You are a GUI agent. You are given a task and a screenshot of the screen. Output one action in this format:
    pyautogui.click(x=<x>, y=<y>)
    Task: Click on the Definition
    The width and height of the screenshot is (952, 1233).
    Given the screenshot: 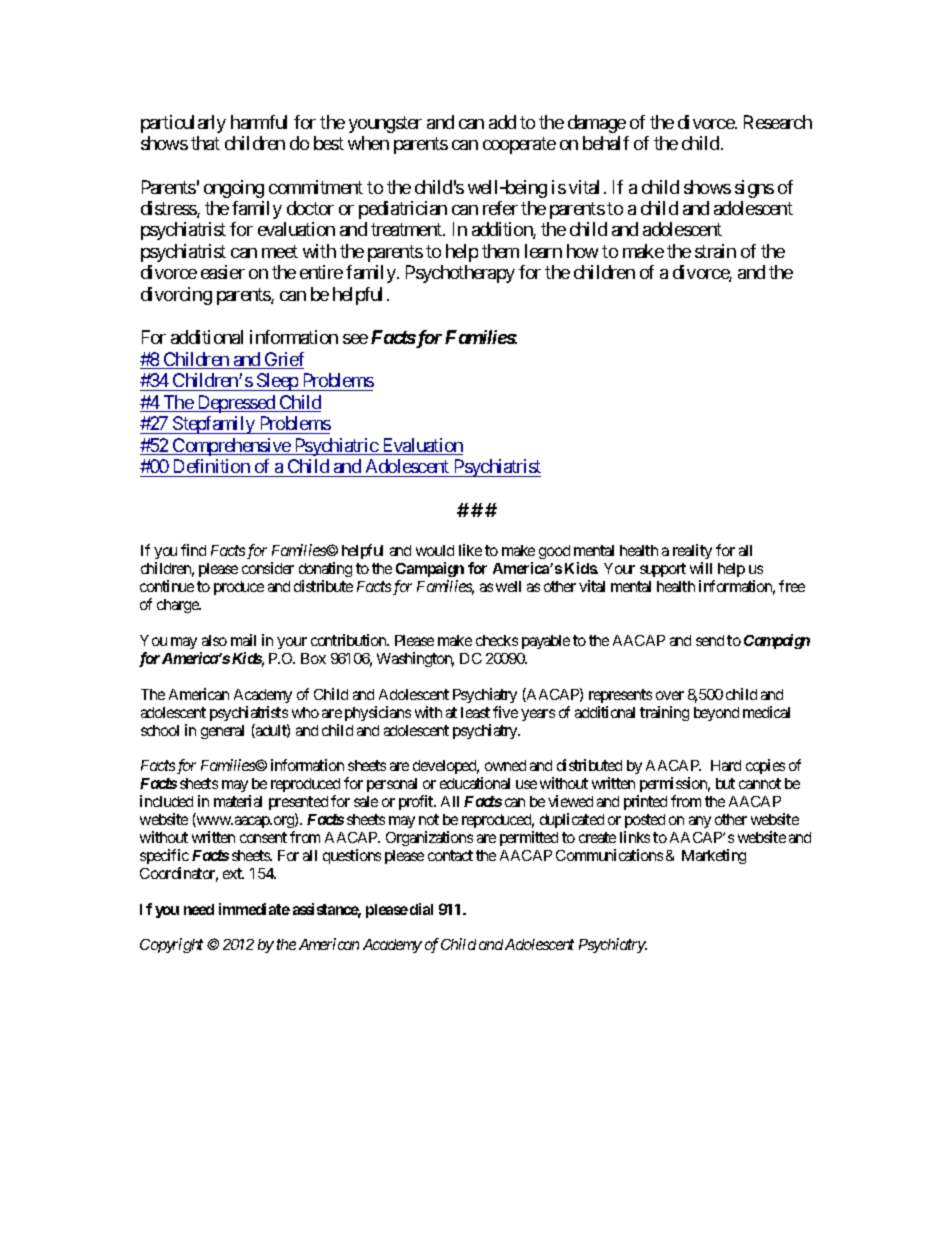 What is the action you would take?
    pyautogui.click(x=212, y=466)
